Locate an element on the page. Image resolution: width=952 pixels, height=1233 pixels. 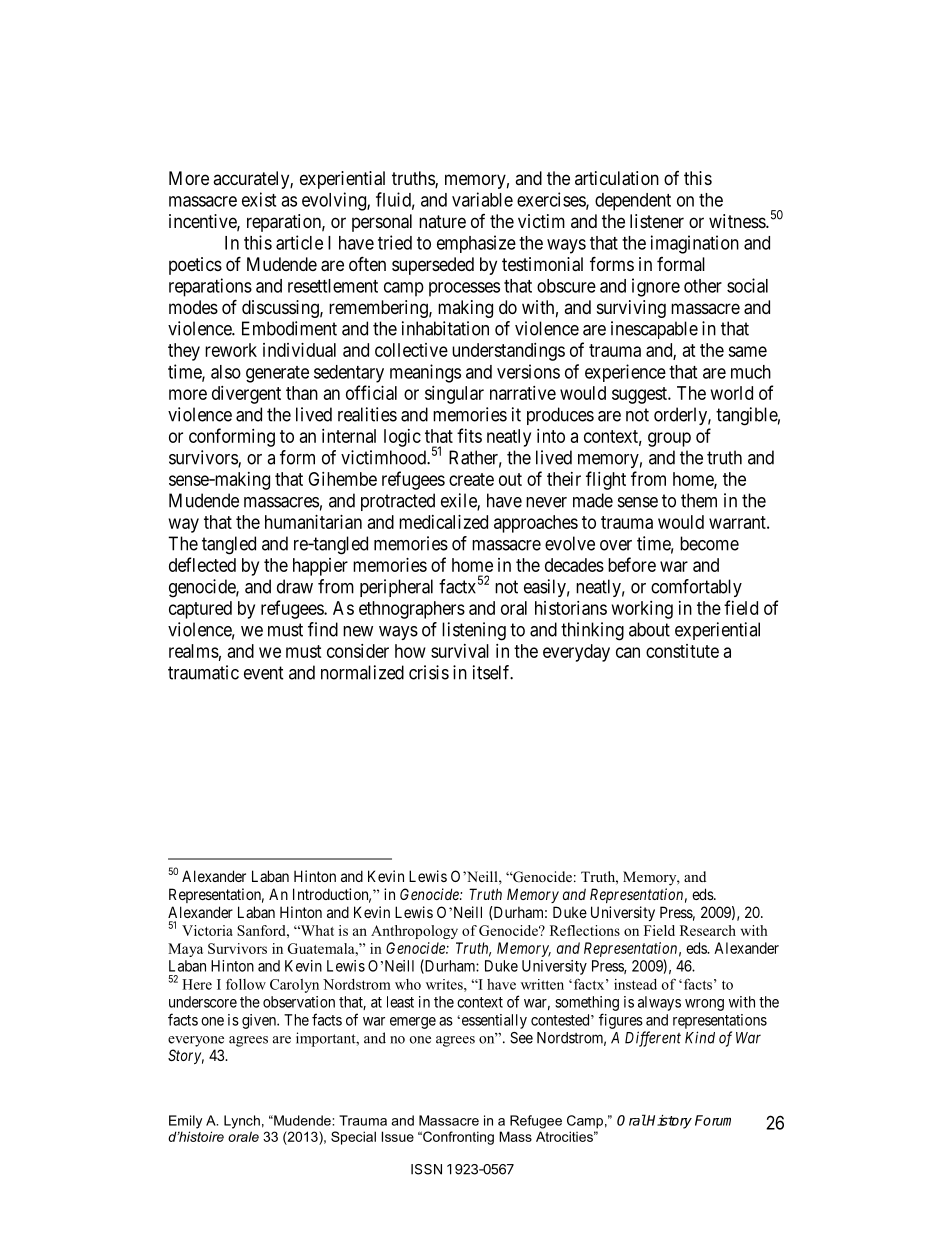
listener is located at coordinates (657, 221).
